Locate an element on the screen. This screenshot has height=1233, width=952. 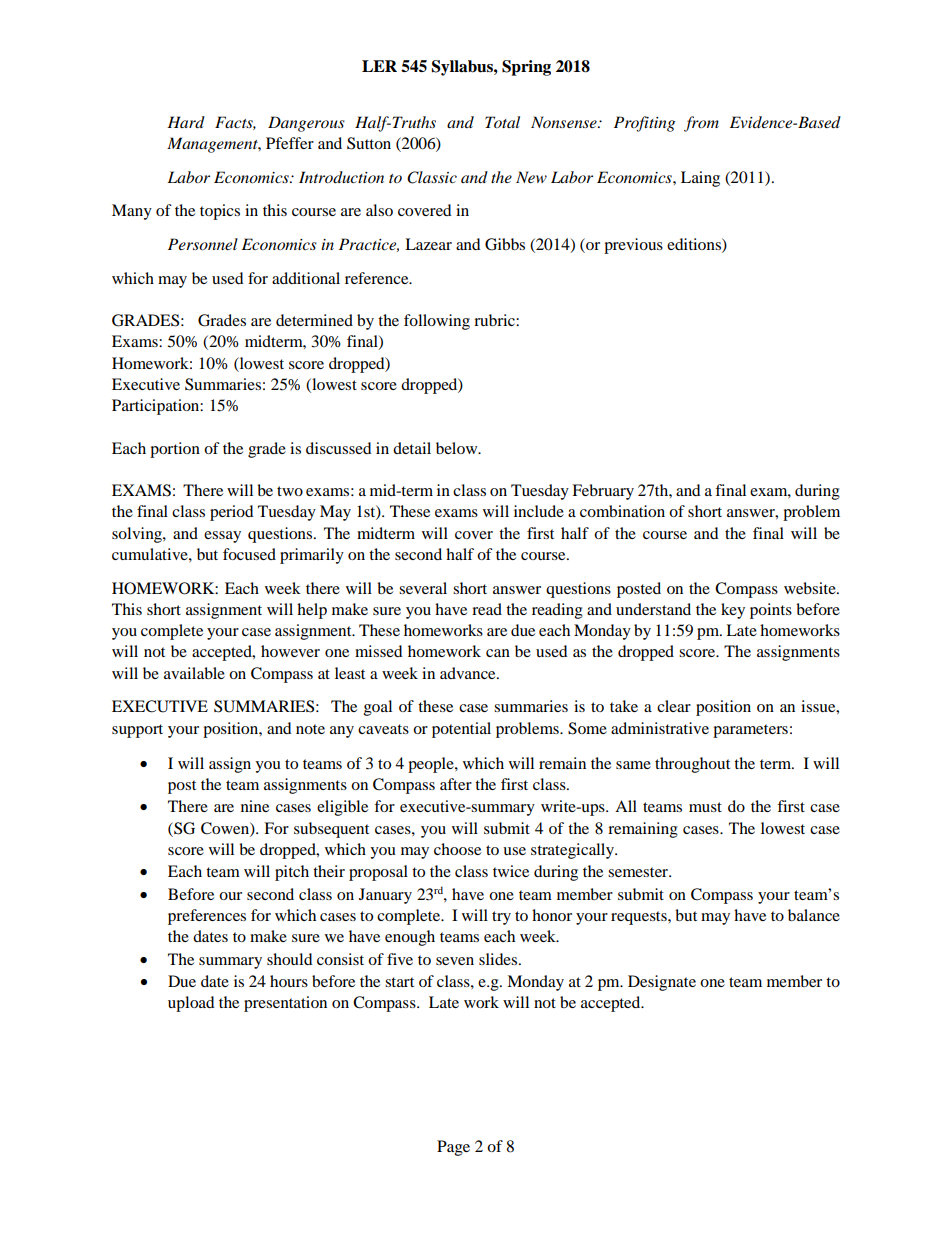
Total is located at coordinates (502, 122).
